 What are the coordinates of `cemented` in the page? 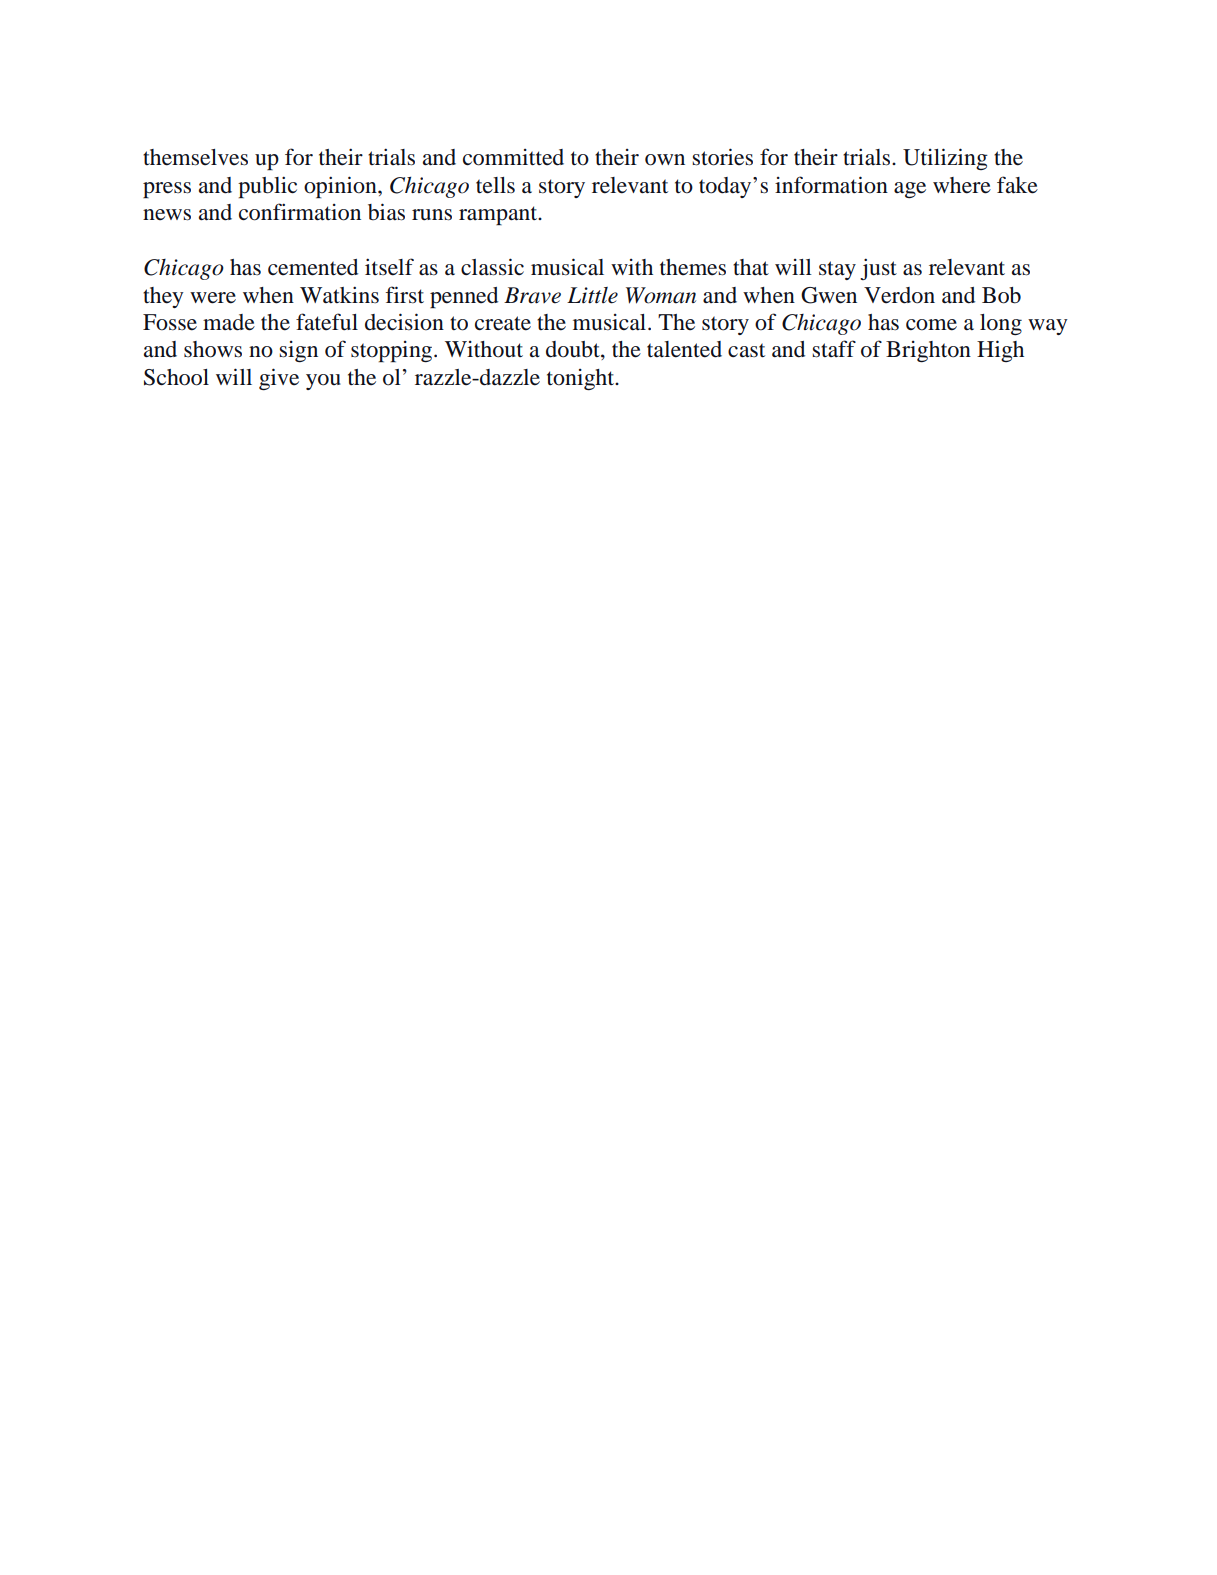 It's located at (313, 267).
